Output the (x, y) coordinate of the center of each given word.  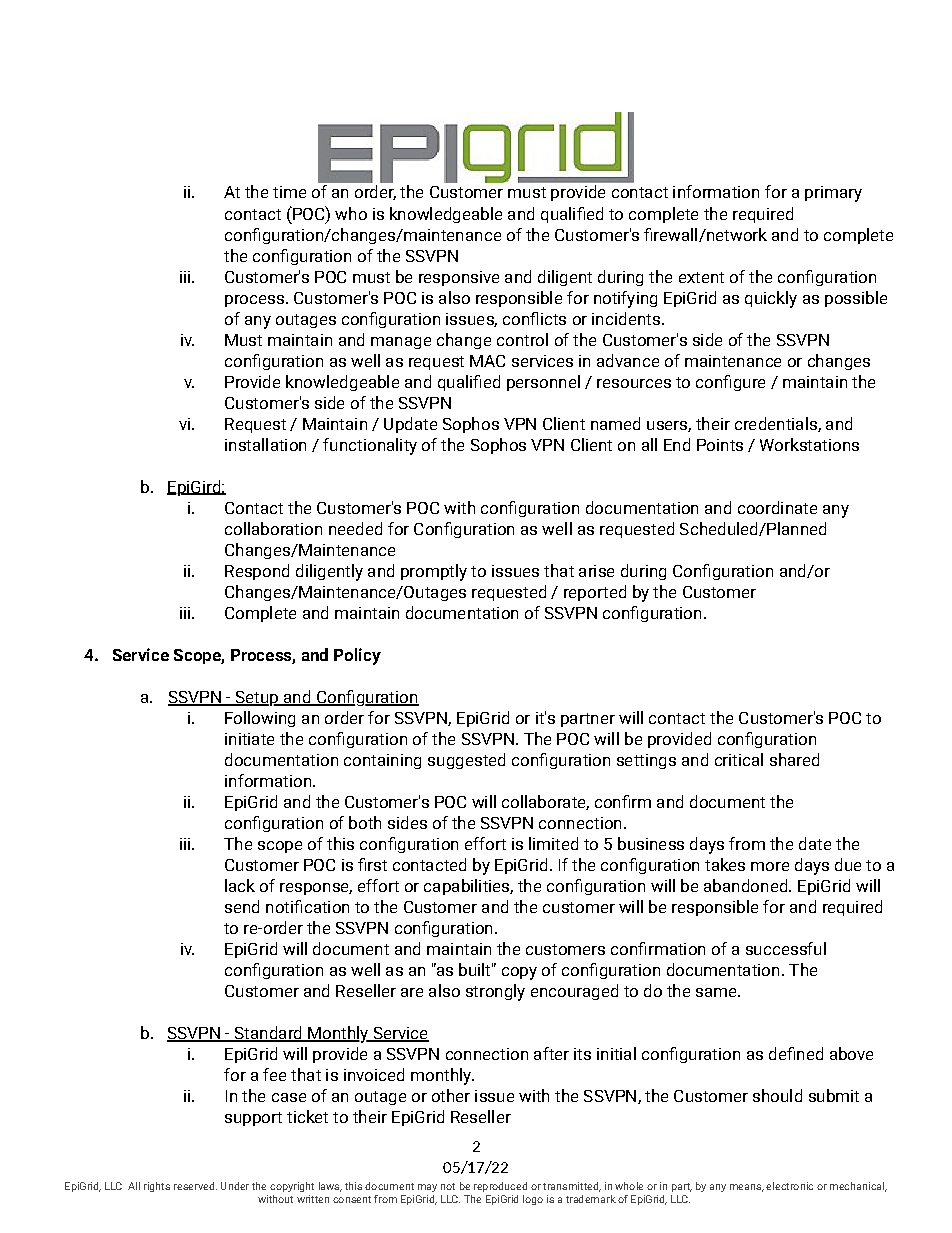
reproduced (500, 1187)
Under (235, 1186)
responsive (459, 278)
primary (833, 194)
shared (794, 759)
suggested (466, 761)
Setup (257, 698)
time (289, 192)
